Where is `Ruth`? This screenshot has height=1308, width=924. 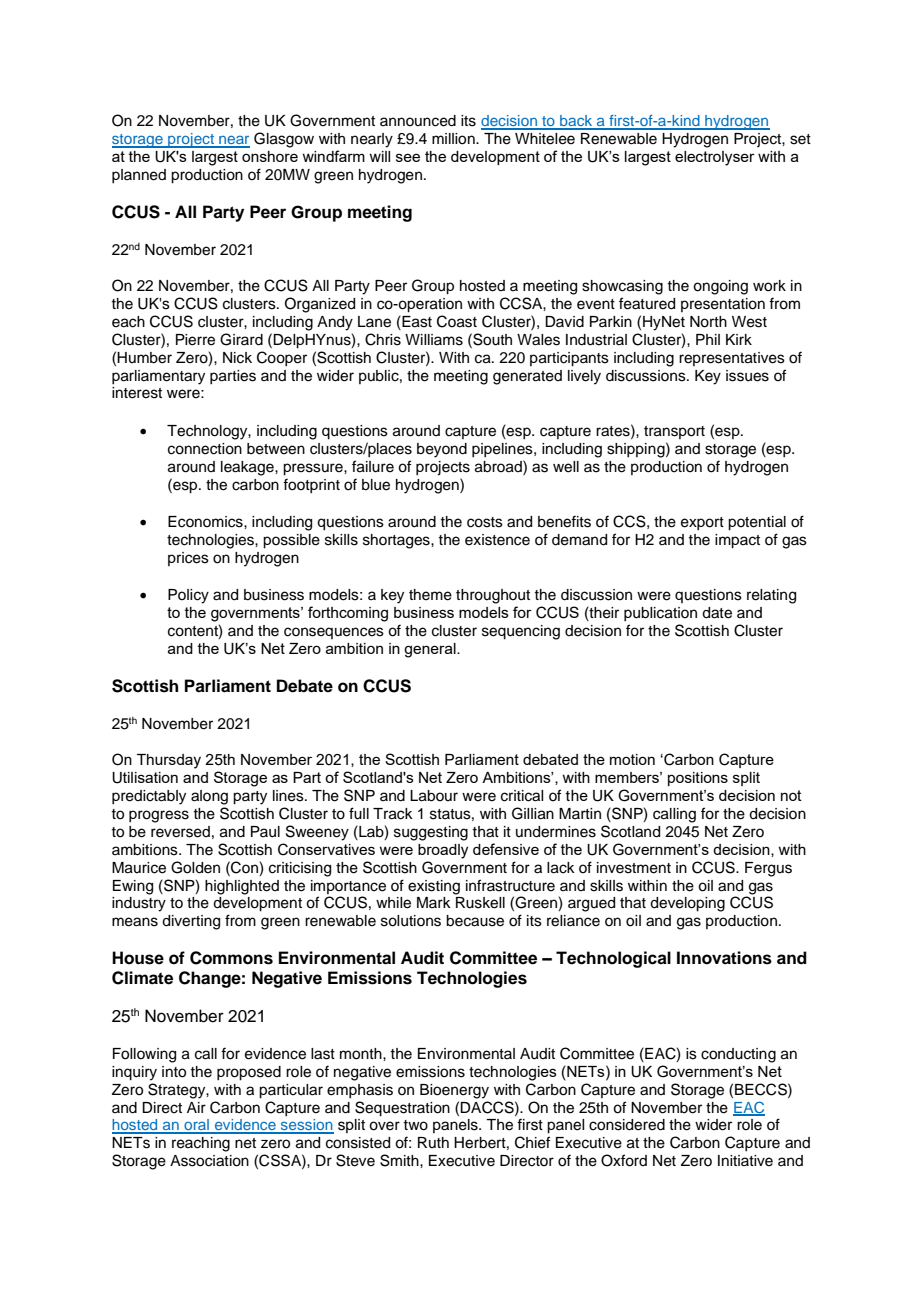
Ruth is located at coordinates (433, 1142).
